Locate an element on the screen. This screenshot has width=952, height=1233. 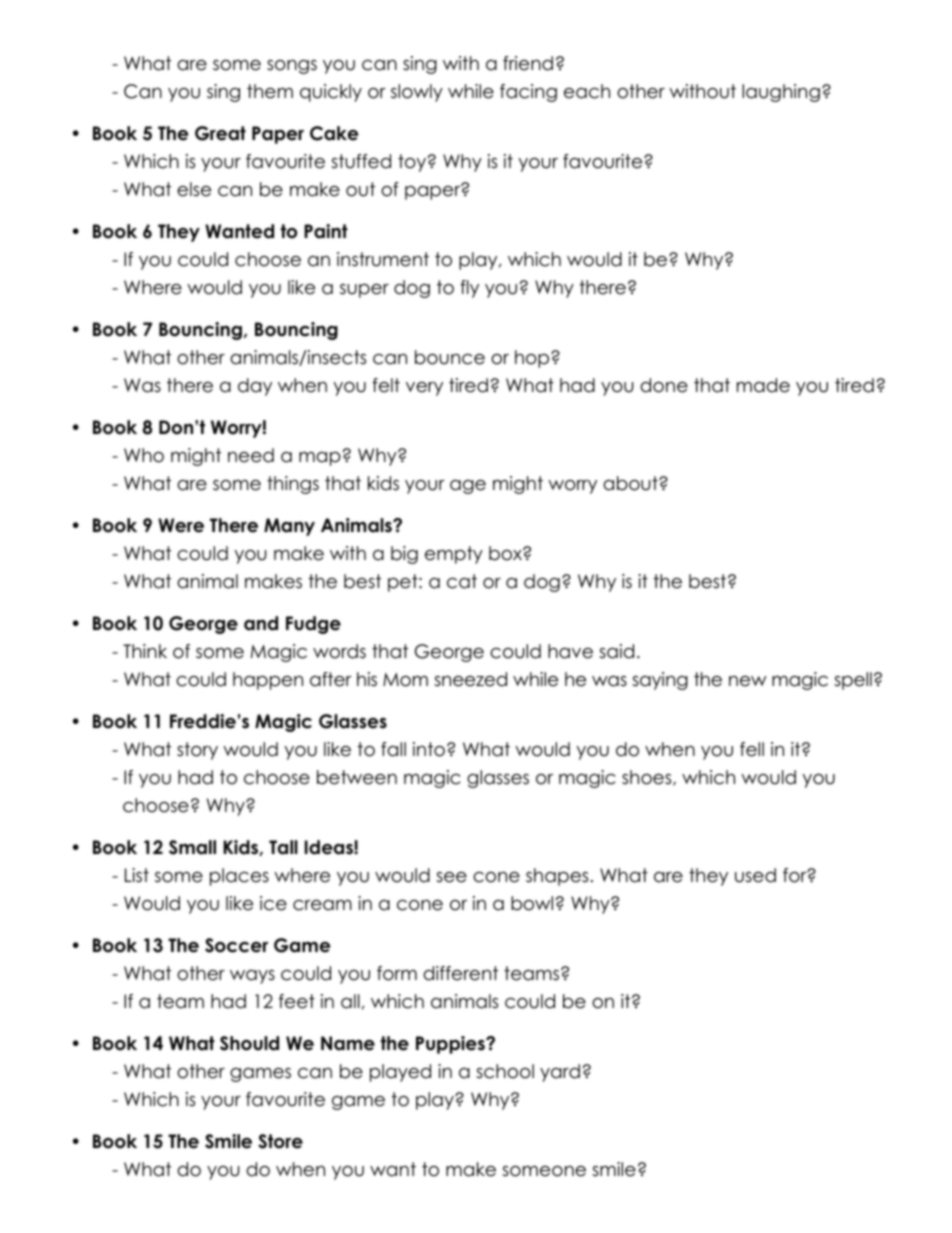
age is located at coordinates (468, 487).
